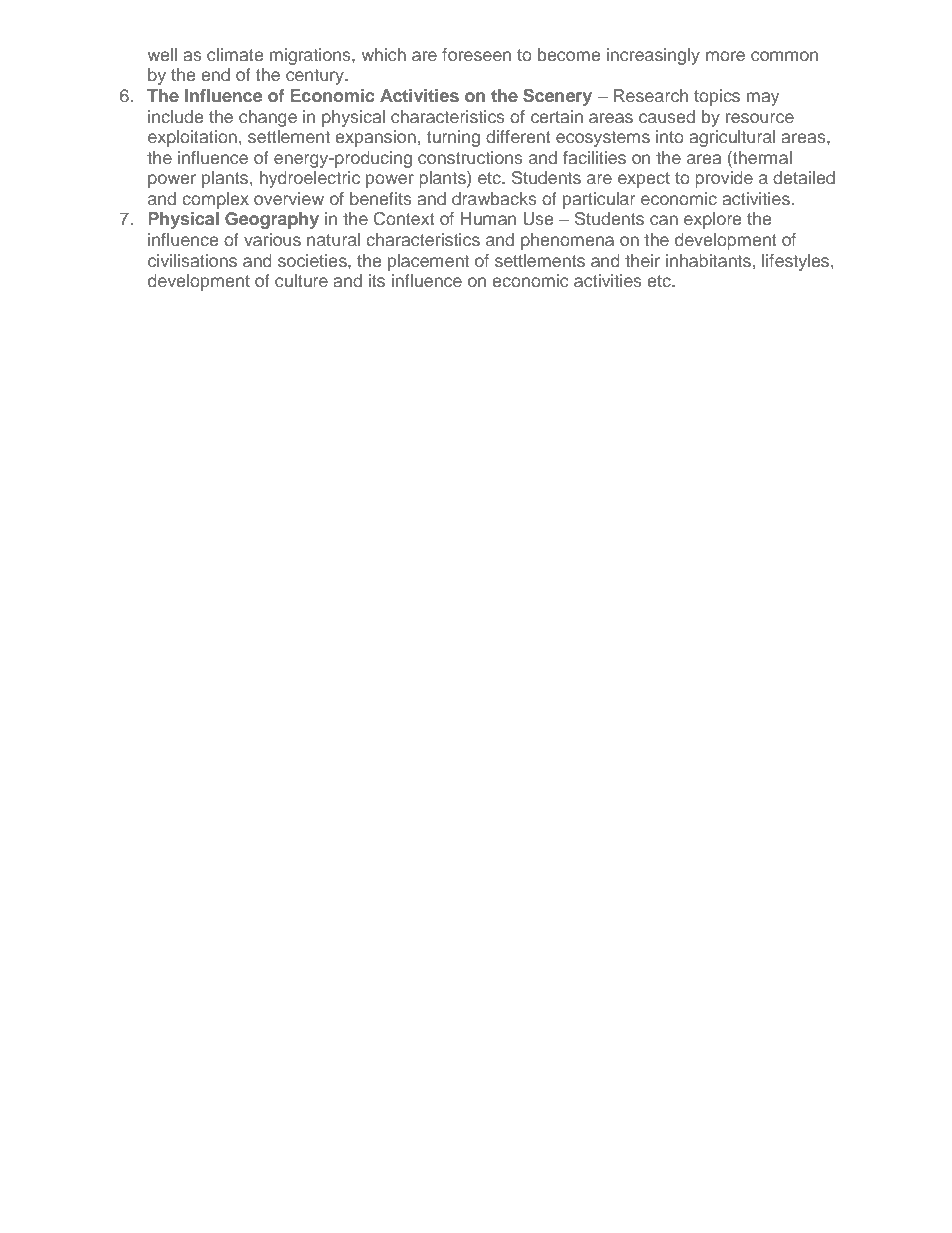 The image size is (952, 1233). What do you see at coordinates (557, 116) in the image?
I see `certain` at bounding box center [557, 116].
